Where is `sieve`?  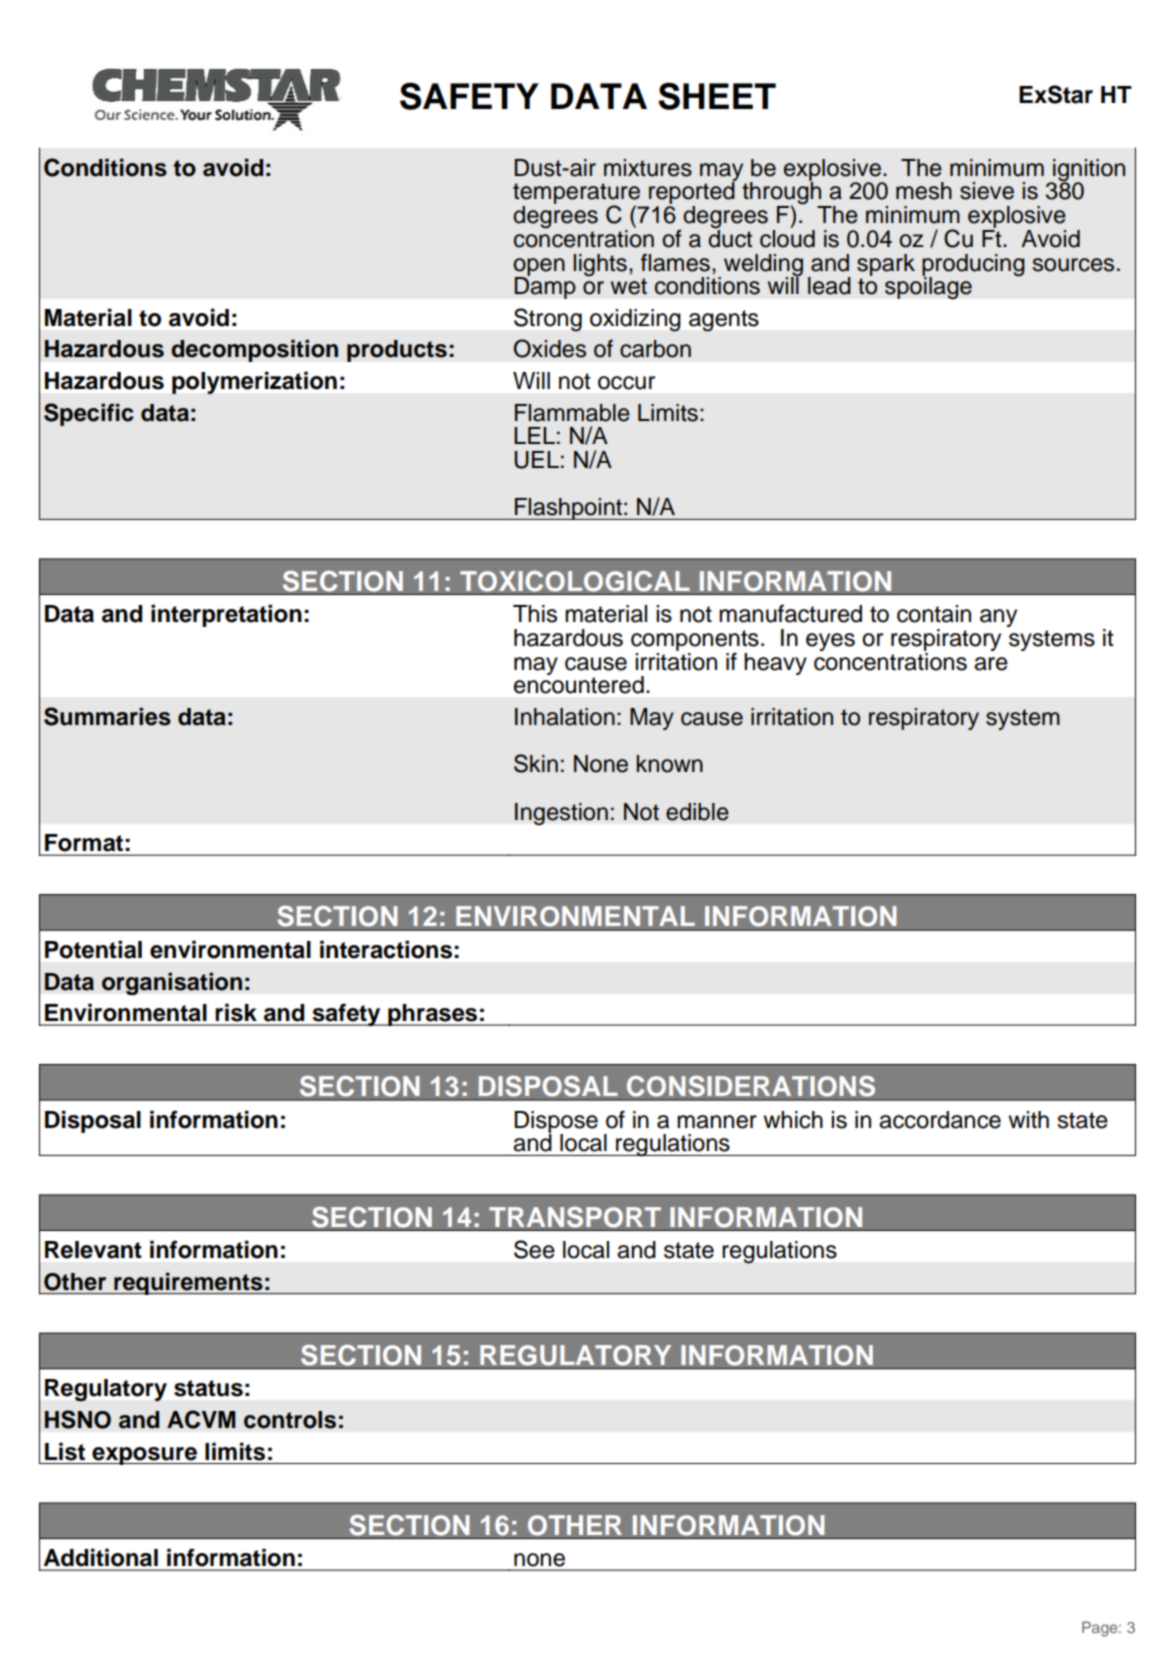 sieve is located at coordinates (987, 191).
